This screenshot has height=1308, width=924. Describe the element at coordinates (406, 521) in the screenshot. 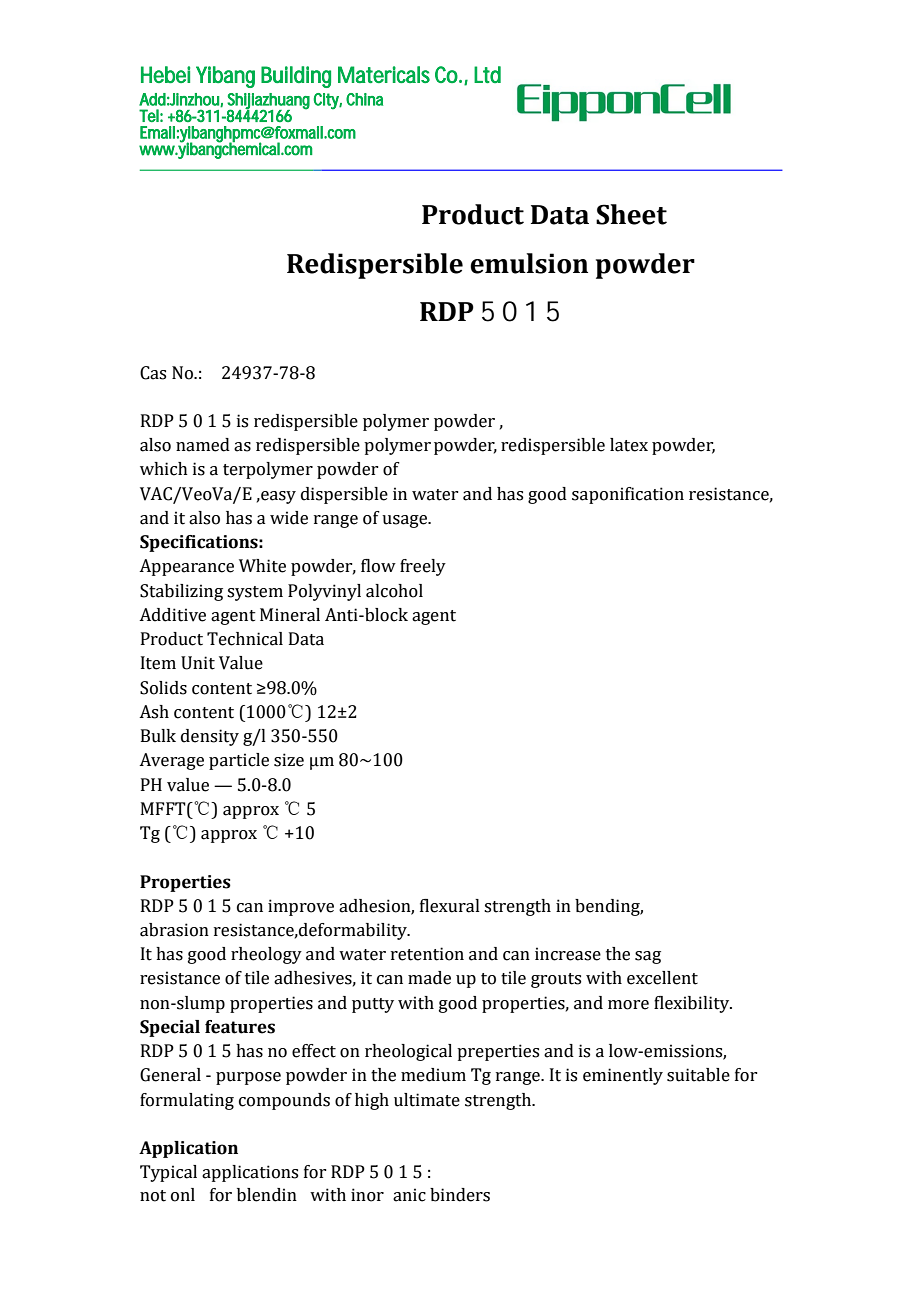

I see `usage` at that location.
